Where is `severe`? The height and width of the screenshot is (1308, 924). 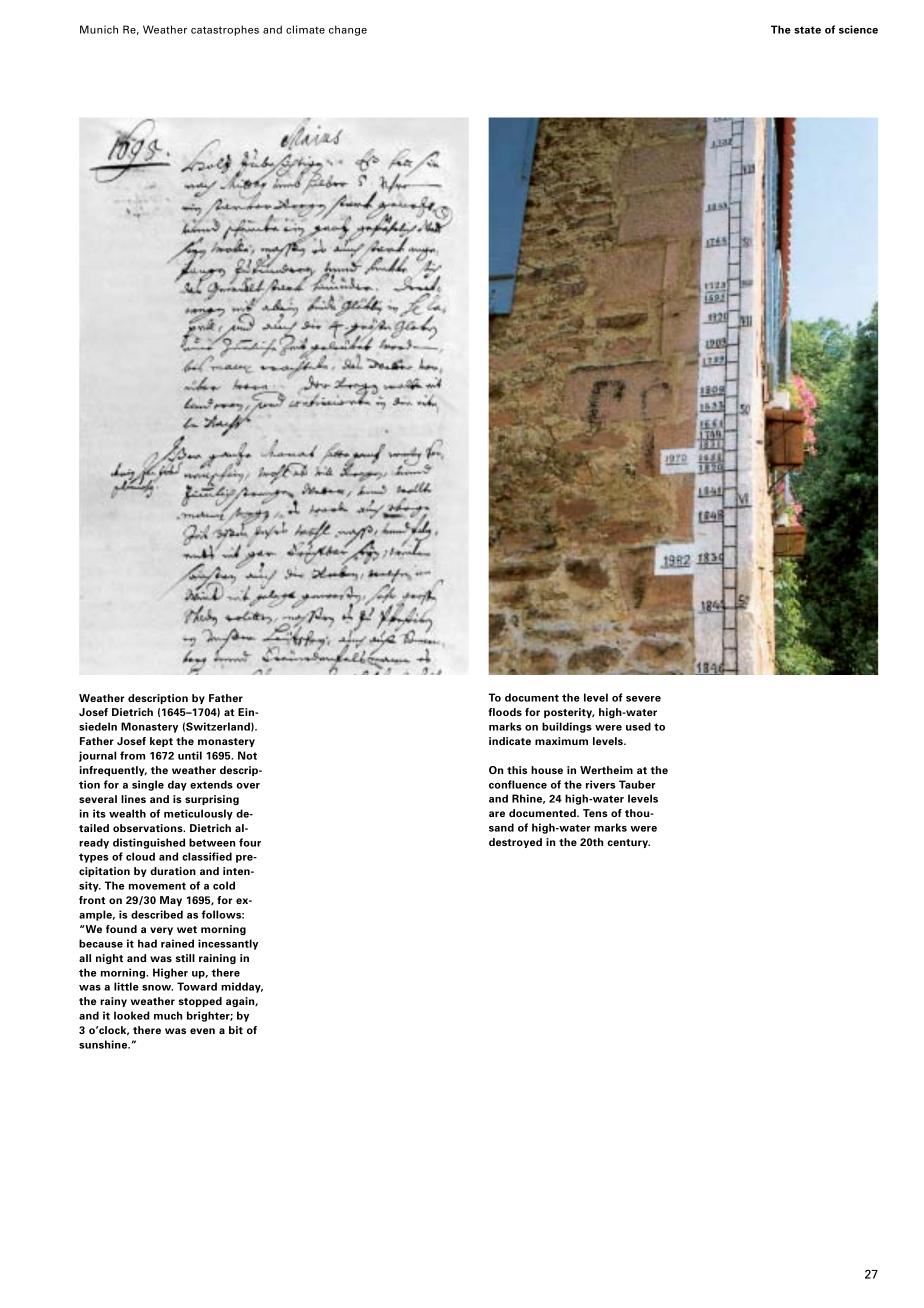
severe is located at coordinates (643, 699).
